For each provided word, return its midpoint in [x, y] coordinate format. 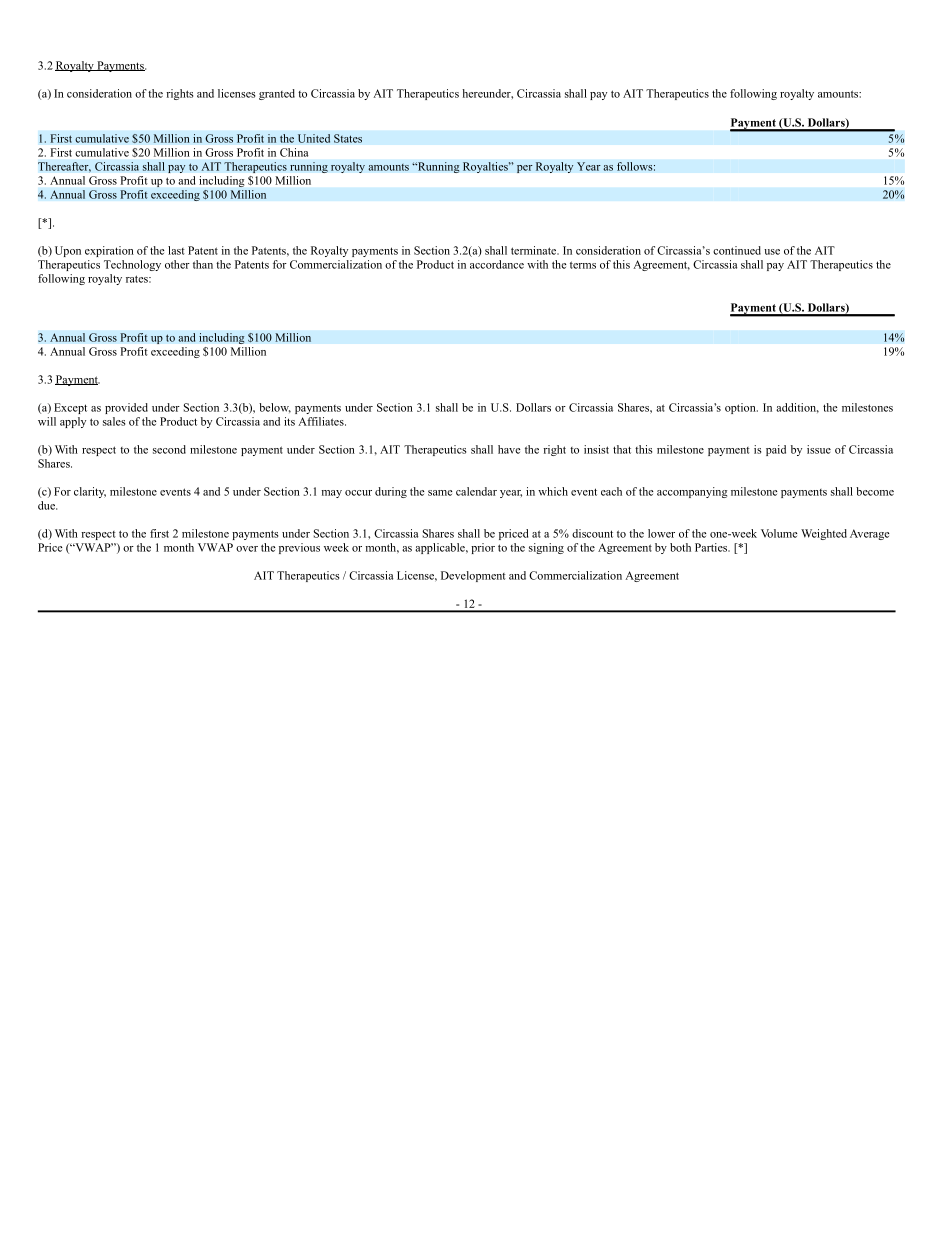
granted [277, 94]
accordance [497, 264]
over [247, 549]
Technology [132, 265]
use [772, 252]
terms [583, 265]
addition [797, 408]
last [176, 250]
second [169, 449]
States [348, 138]
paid [776, 450]
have [509, 449]
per [525, 169]
